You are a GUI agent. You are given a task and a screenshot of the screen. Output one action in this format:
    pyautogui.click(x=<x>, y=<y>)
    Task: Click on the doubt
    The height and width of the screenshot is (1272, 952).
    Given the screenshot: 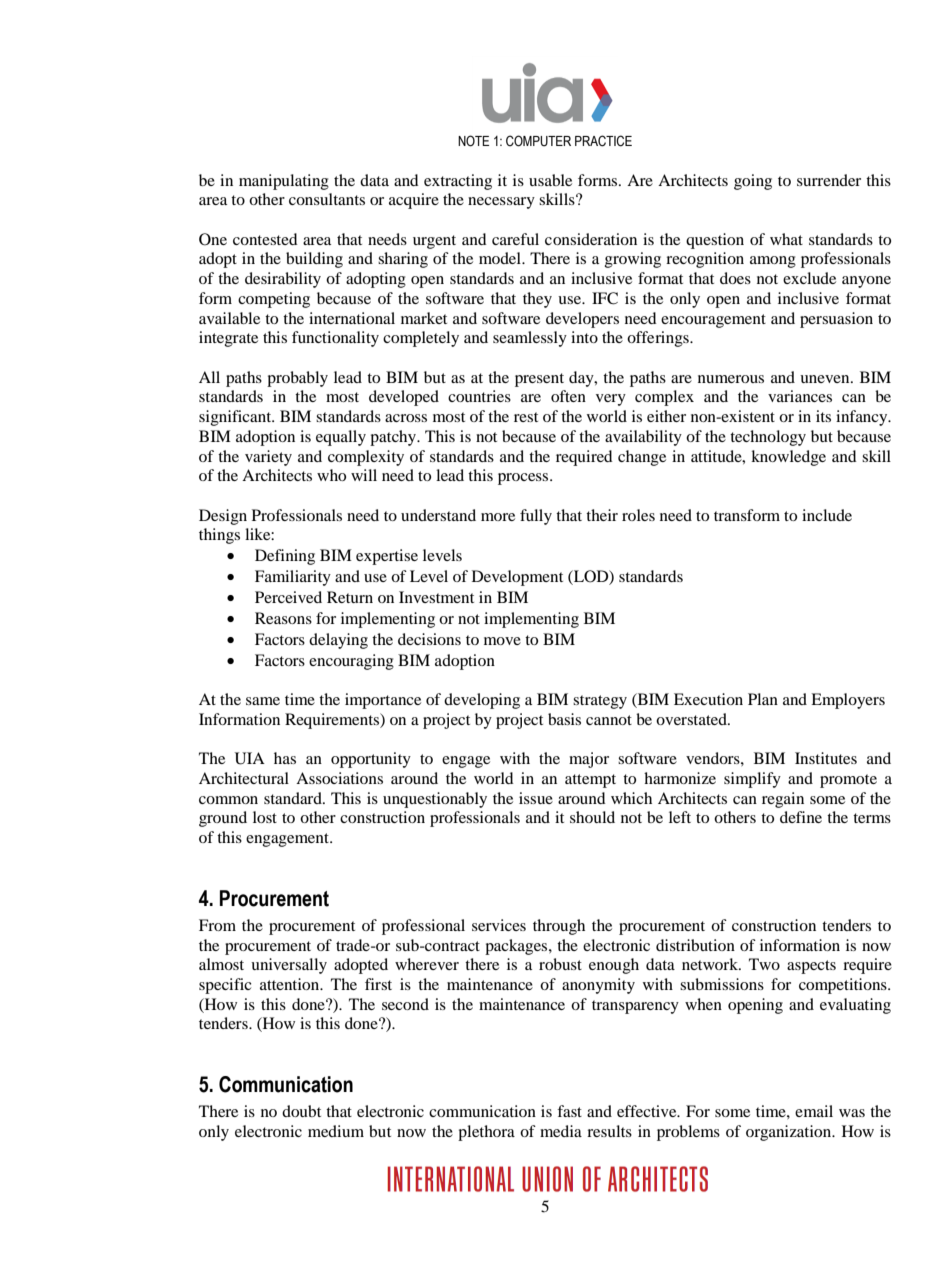 What is the action you would take?
    pyautogui.click(x=301, y=1111)
